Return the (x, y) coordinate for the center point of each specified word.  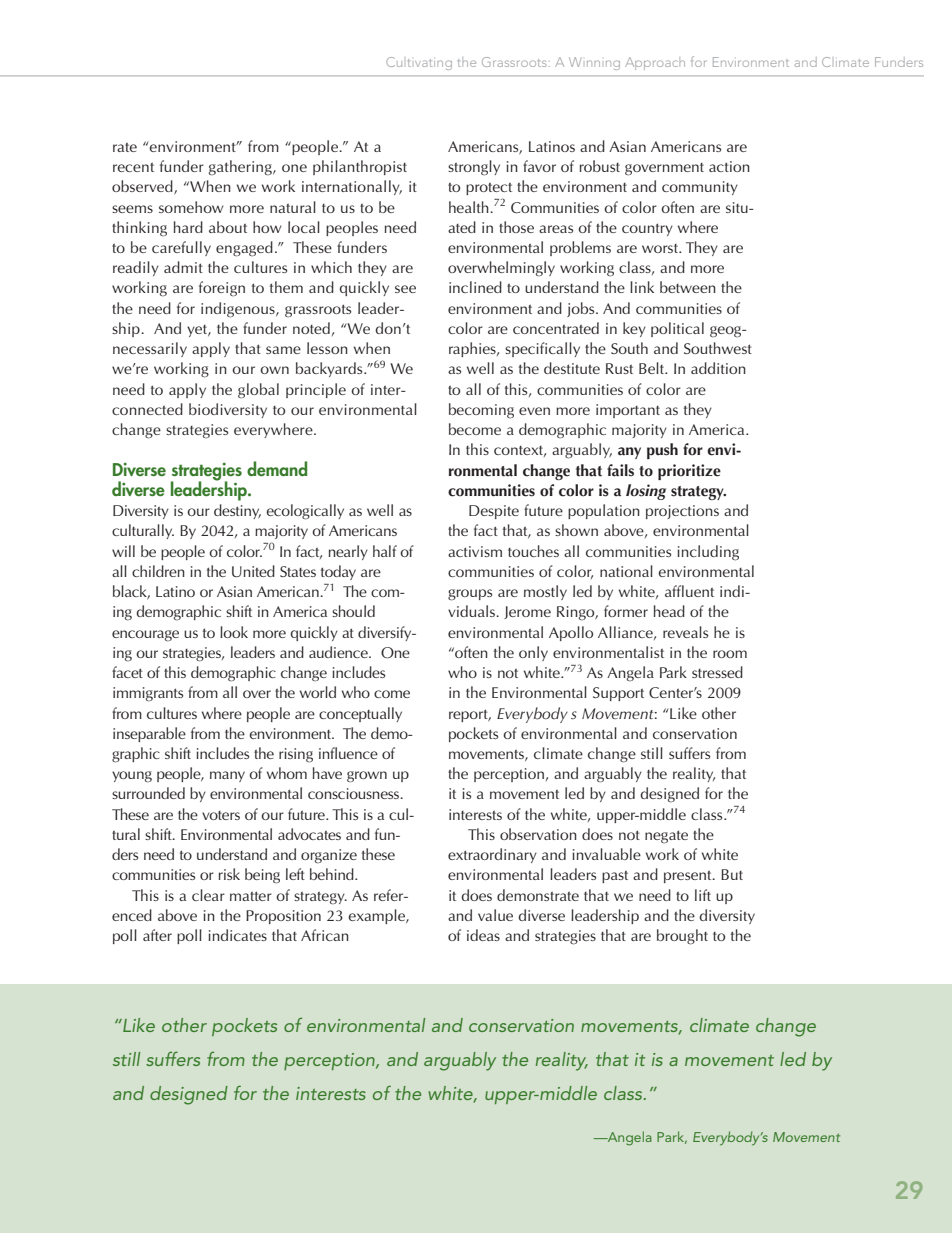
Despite (494, 512)
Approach (655, 63)
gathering (241, 168)
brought (682, 937)
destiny (237, 511)
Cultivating (419, 63)
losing (646, 492)
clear (208, 895)
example (378, 916)
